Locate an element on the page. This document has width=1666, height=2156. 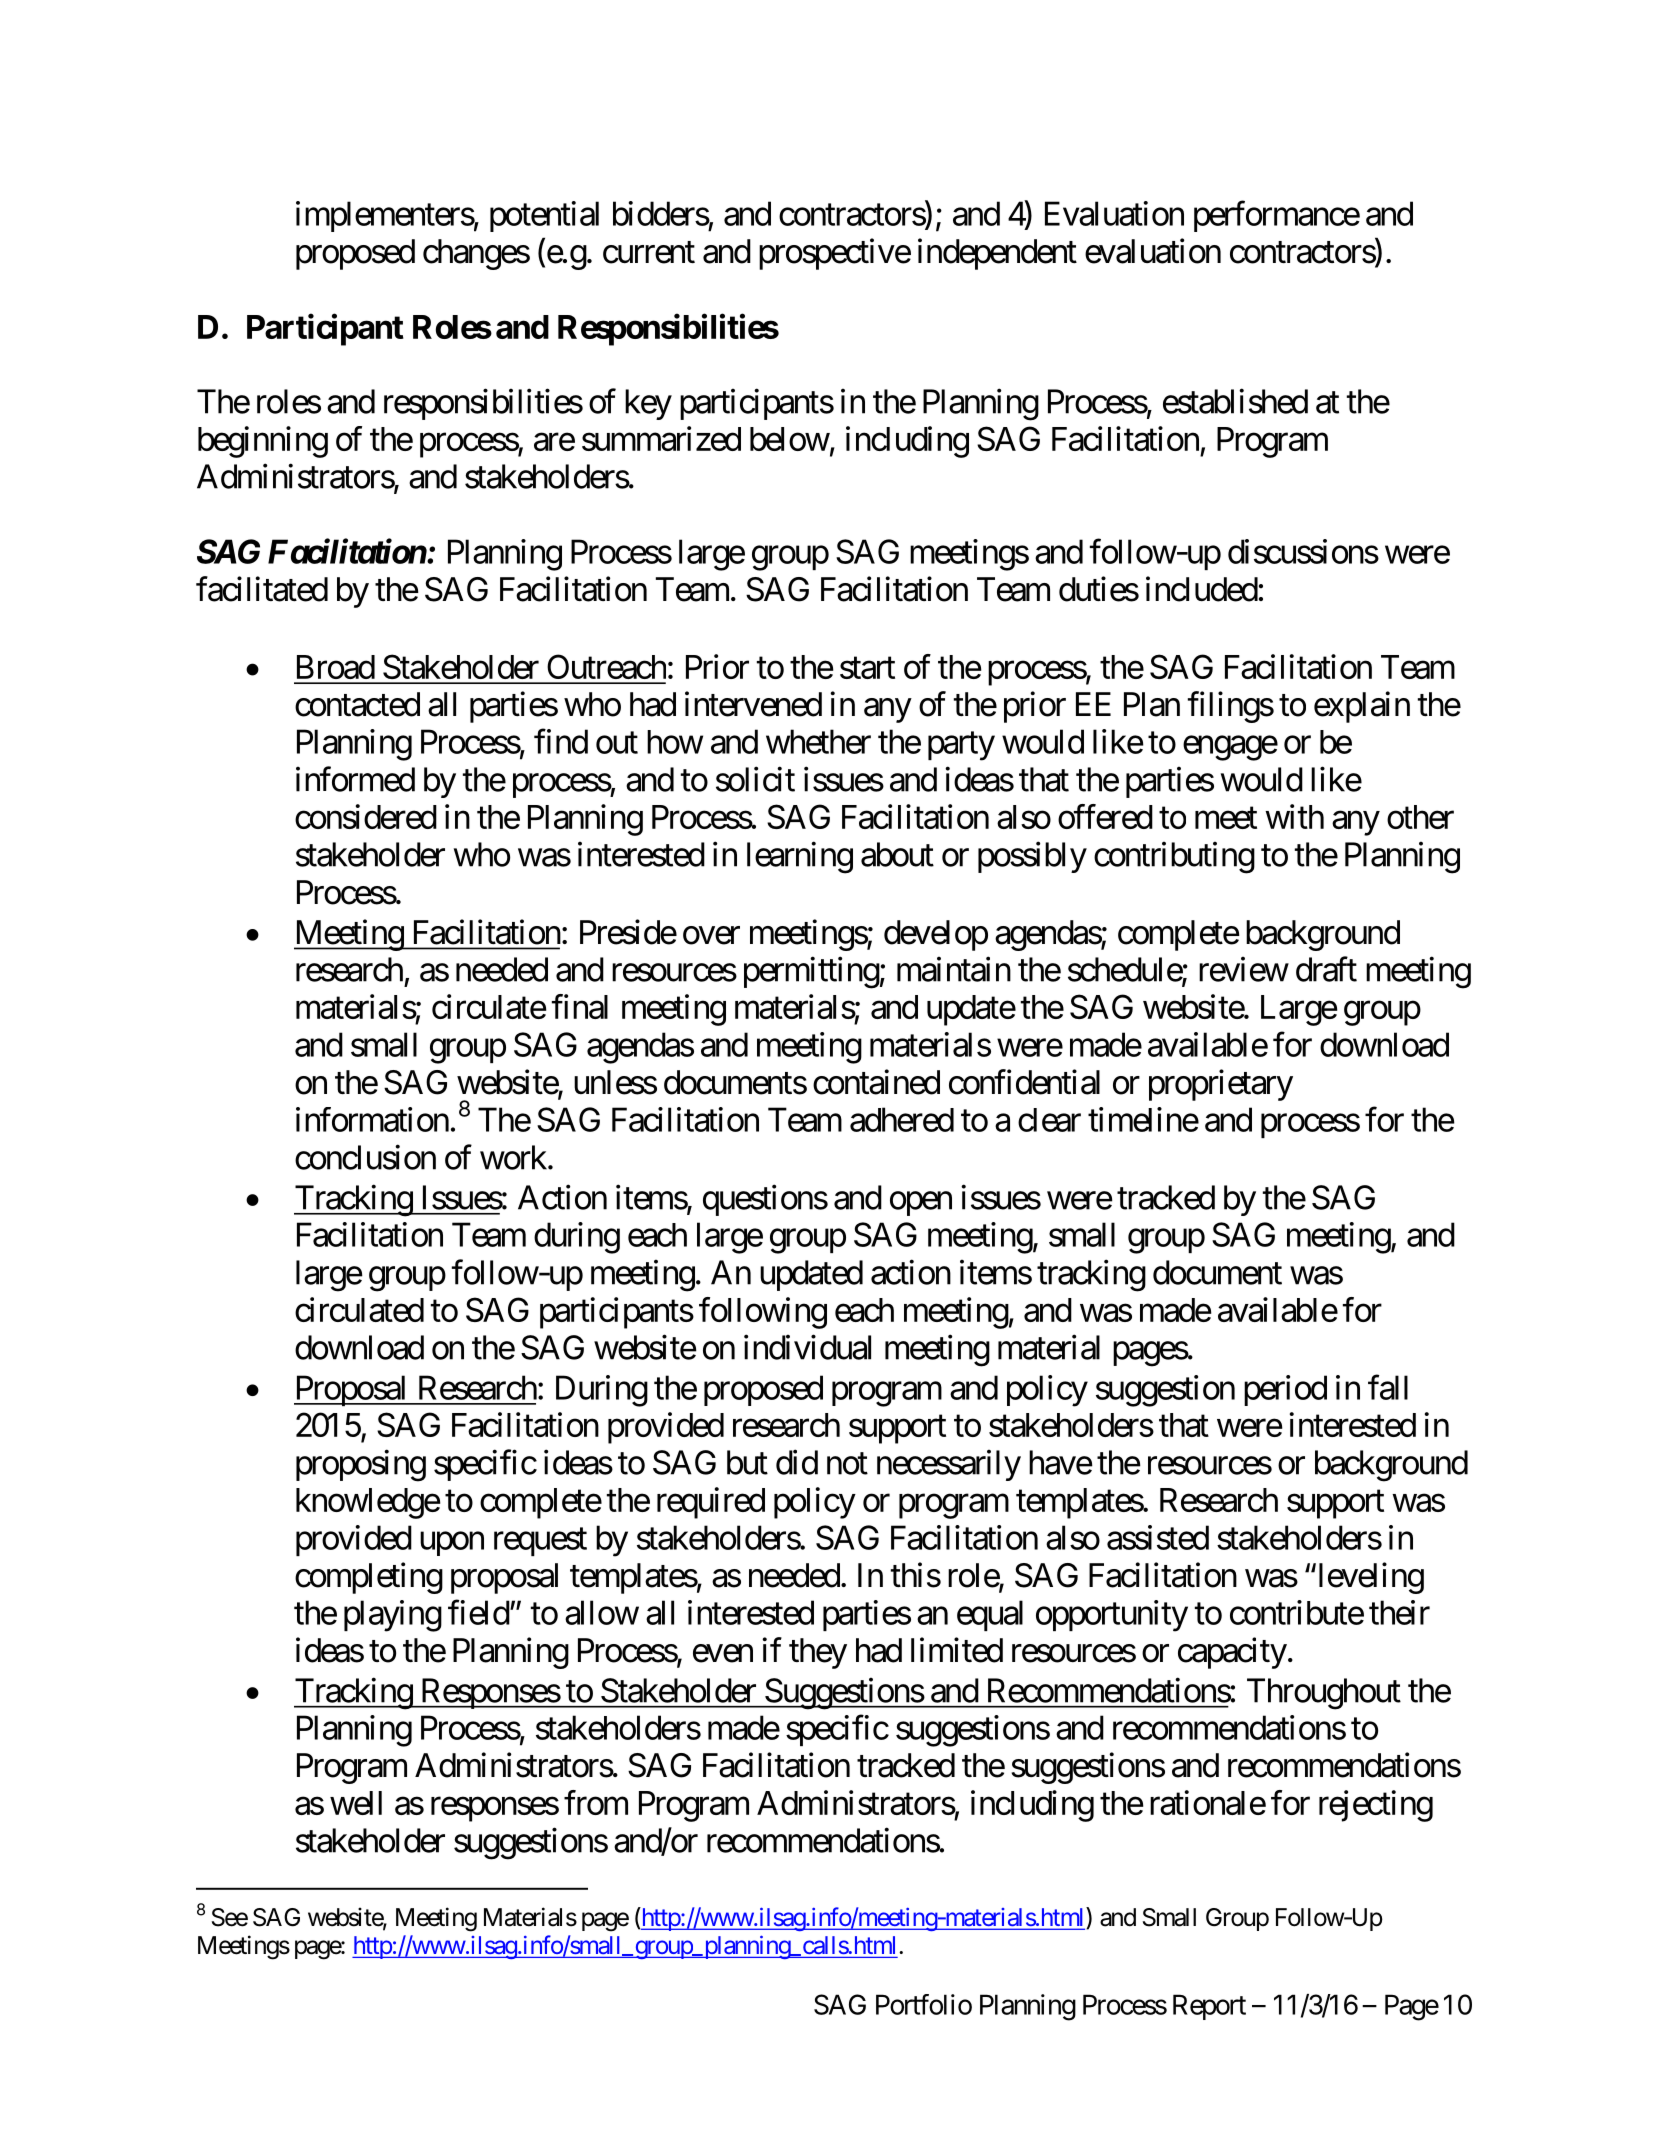
start is located at coordinates (867, 668).
